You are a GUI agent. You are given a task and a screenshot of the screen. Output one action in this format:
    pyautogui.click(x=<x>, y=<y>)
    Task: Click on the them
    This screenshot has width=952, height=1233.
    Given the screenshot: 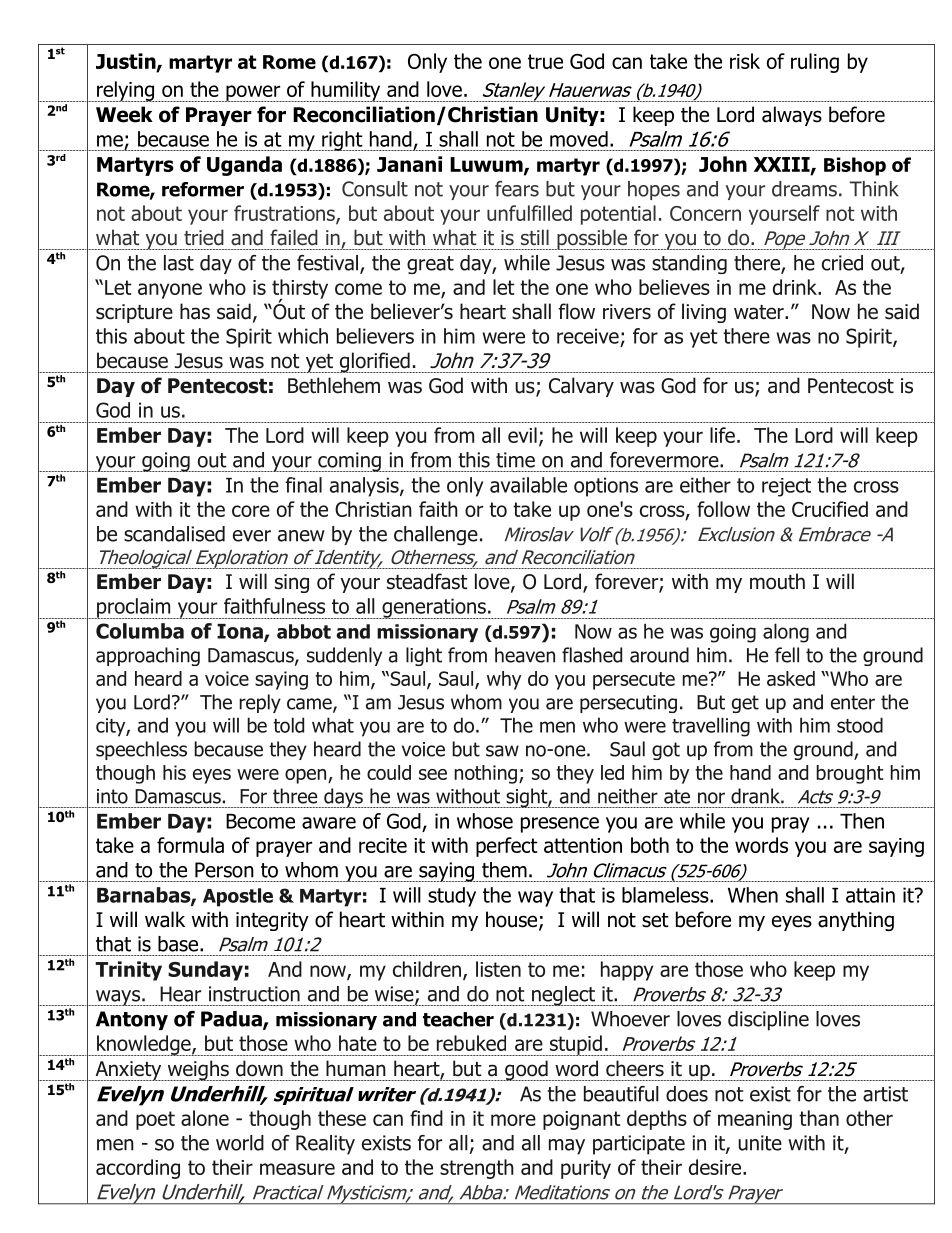 What is the action you would take?
    pyautogui.click(x=504, y=870)
